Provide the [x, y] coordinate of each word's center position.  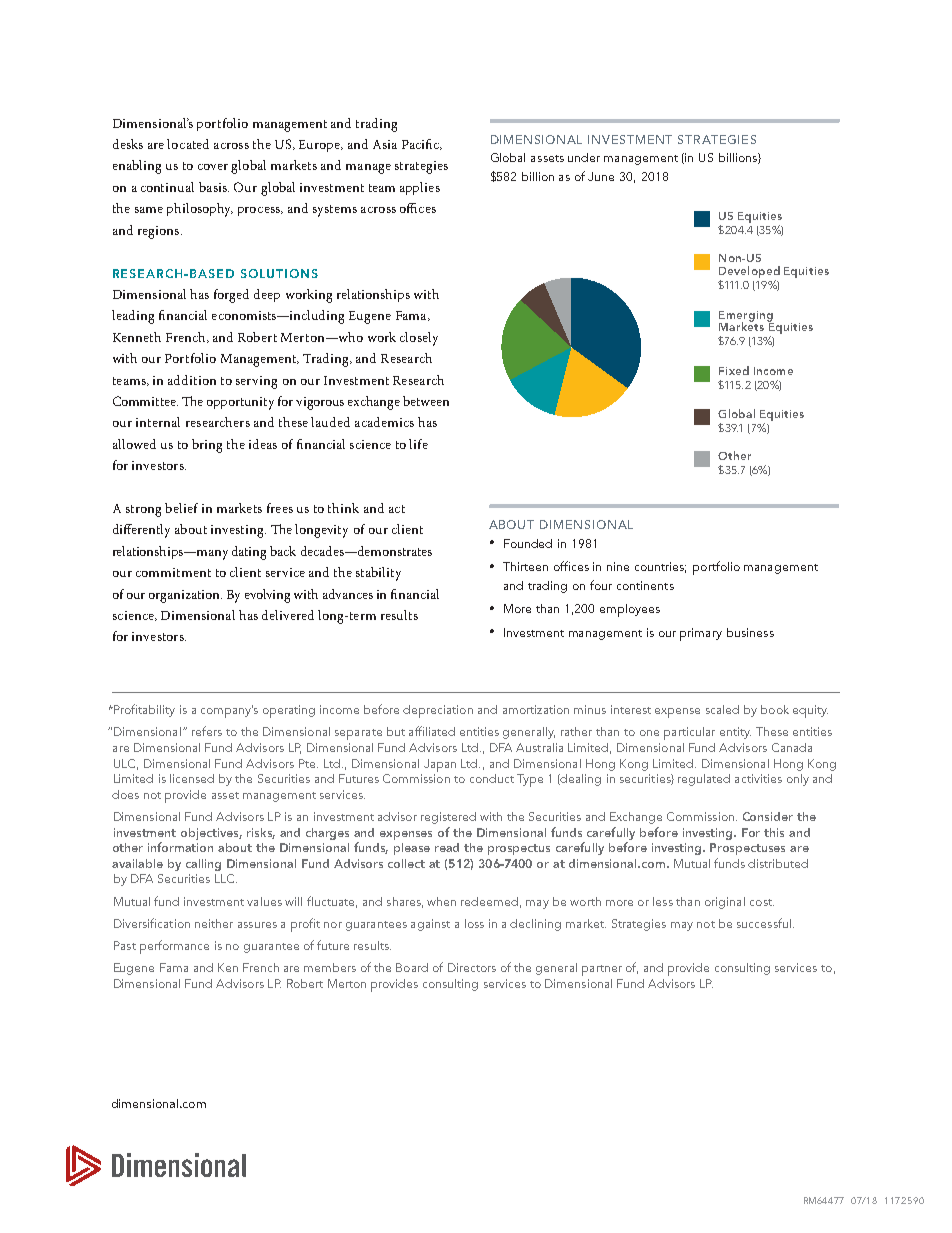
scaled [722, 709]
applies [420, 188]
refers [207, 731]
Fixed [734, 370]
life [418, 444]
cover [213, 167]
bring [207, 446]
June [601, 176]
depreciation [438, 711]
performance [174, 947]
